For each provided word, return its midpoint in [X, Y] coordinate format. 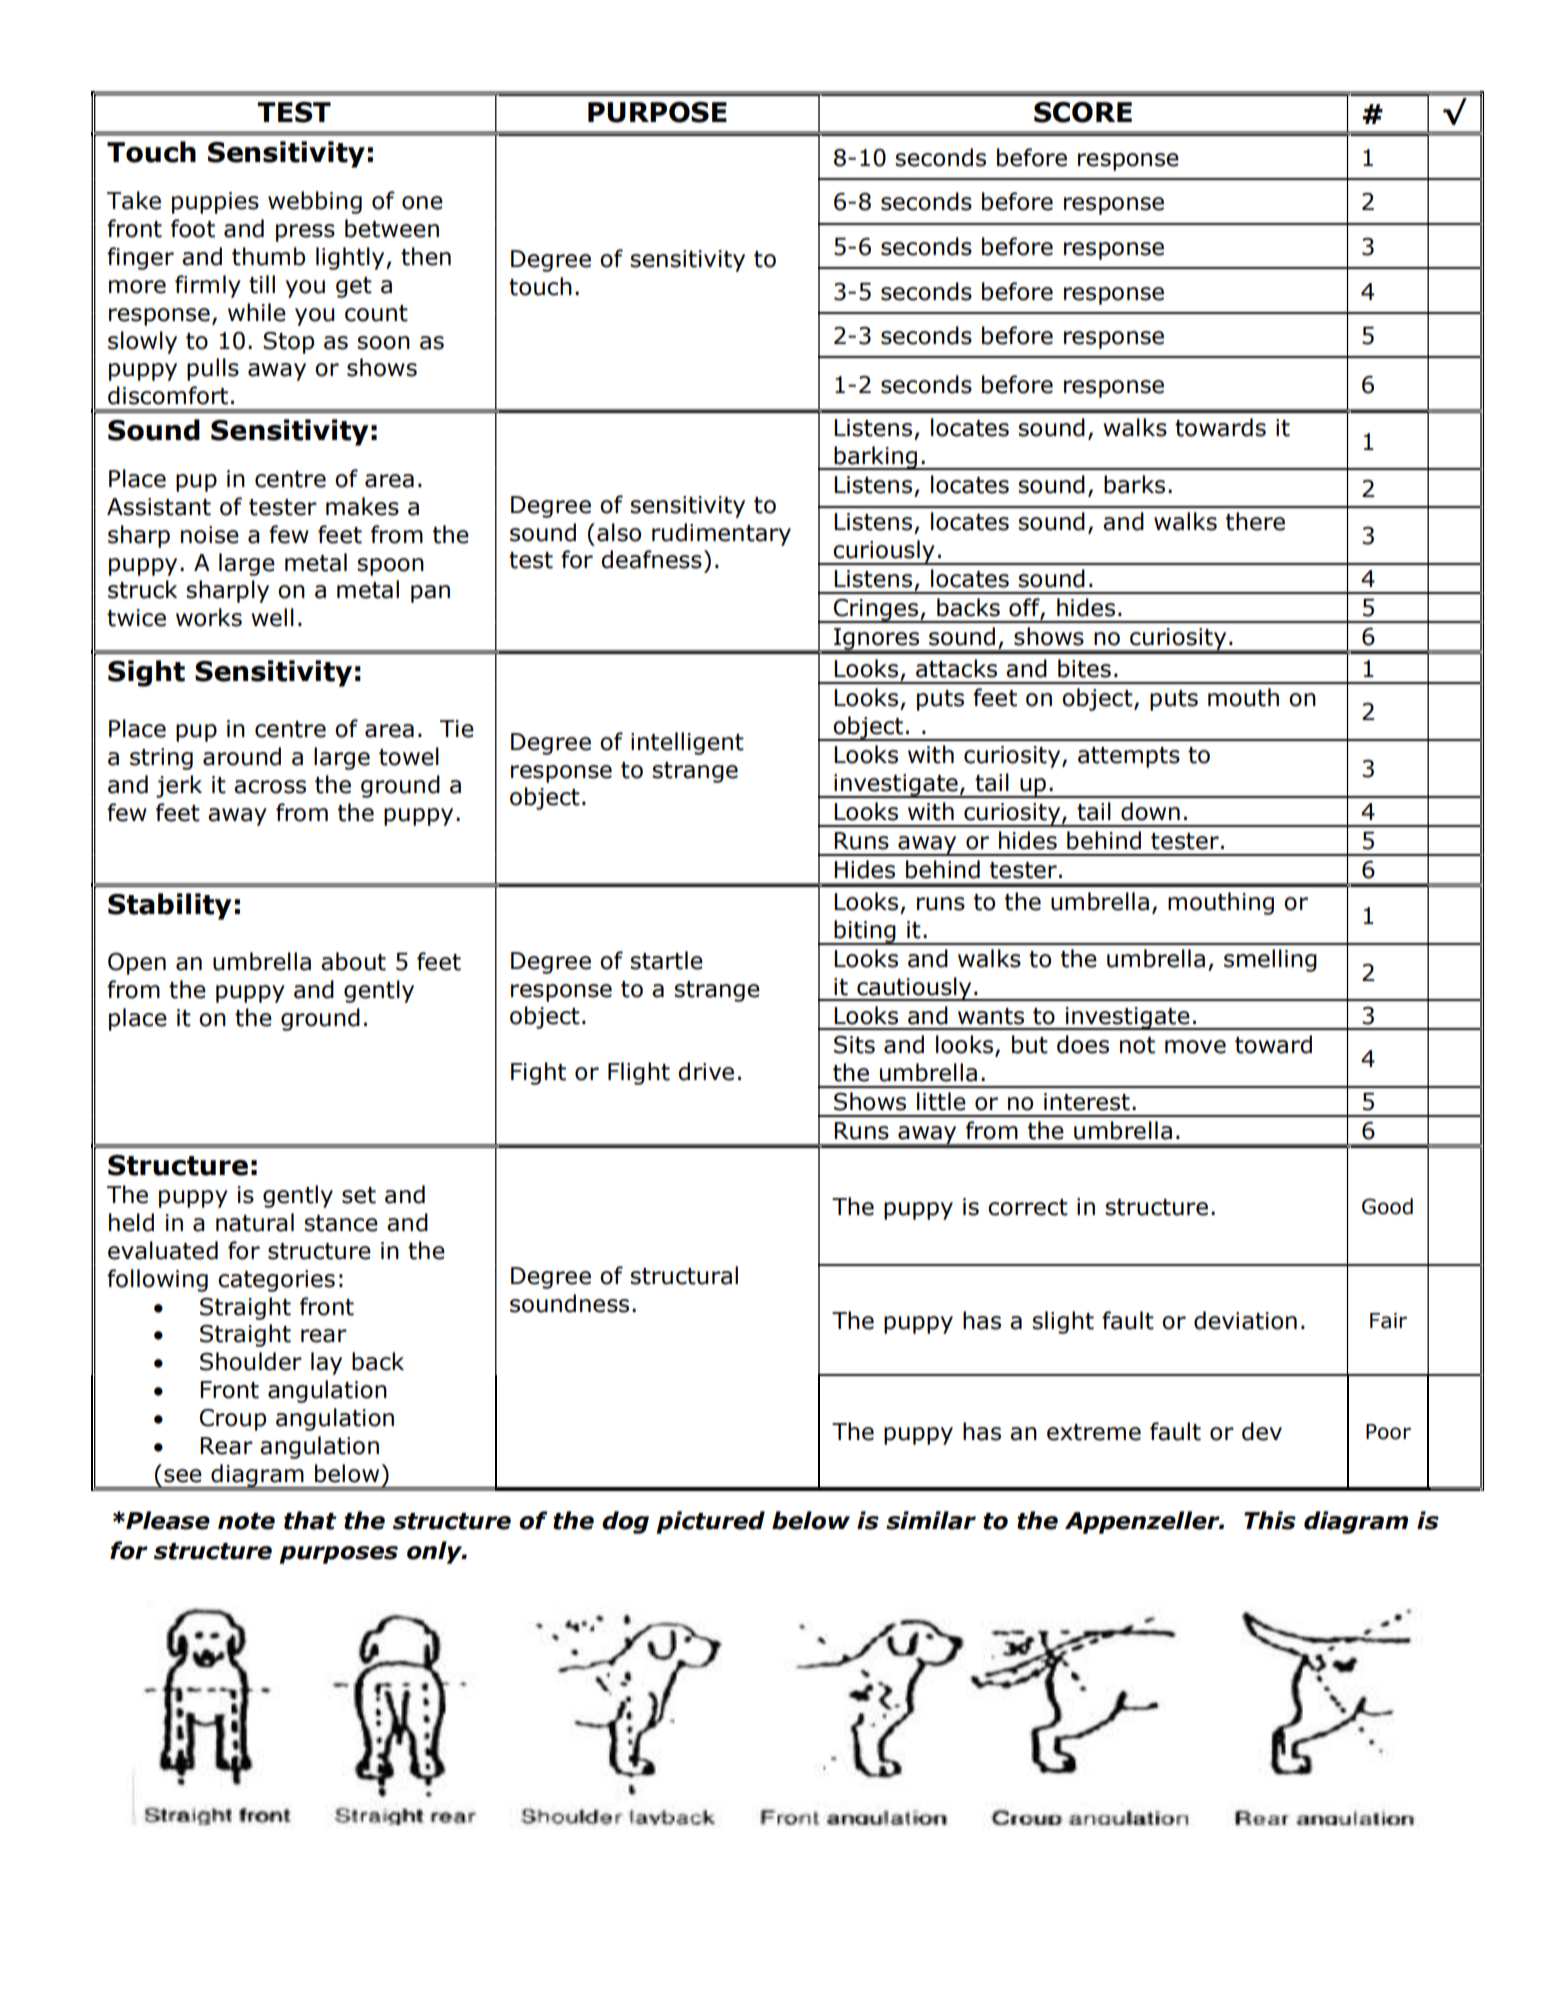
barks [1134, 484]
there [1255, 521]
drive [706, 1071]
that [310, 1520]
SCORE [1083, 112]
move [1195, 1047]
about [353, 961]
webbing [315, 202]
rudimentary [721, 534]
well [272, 617]
